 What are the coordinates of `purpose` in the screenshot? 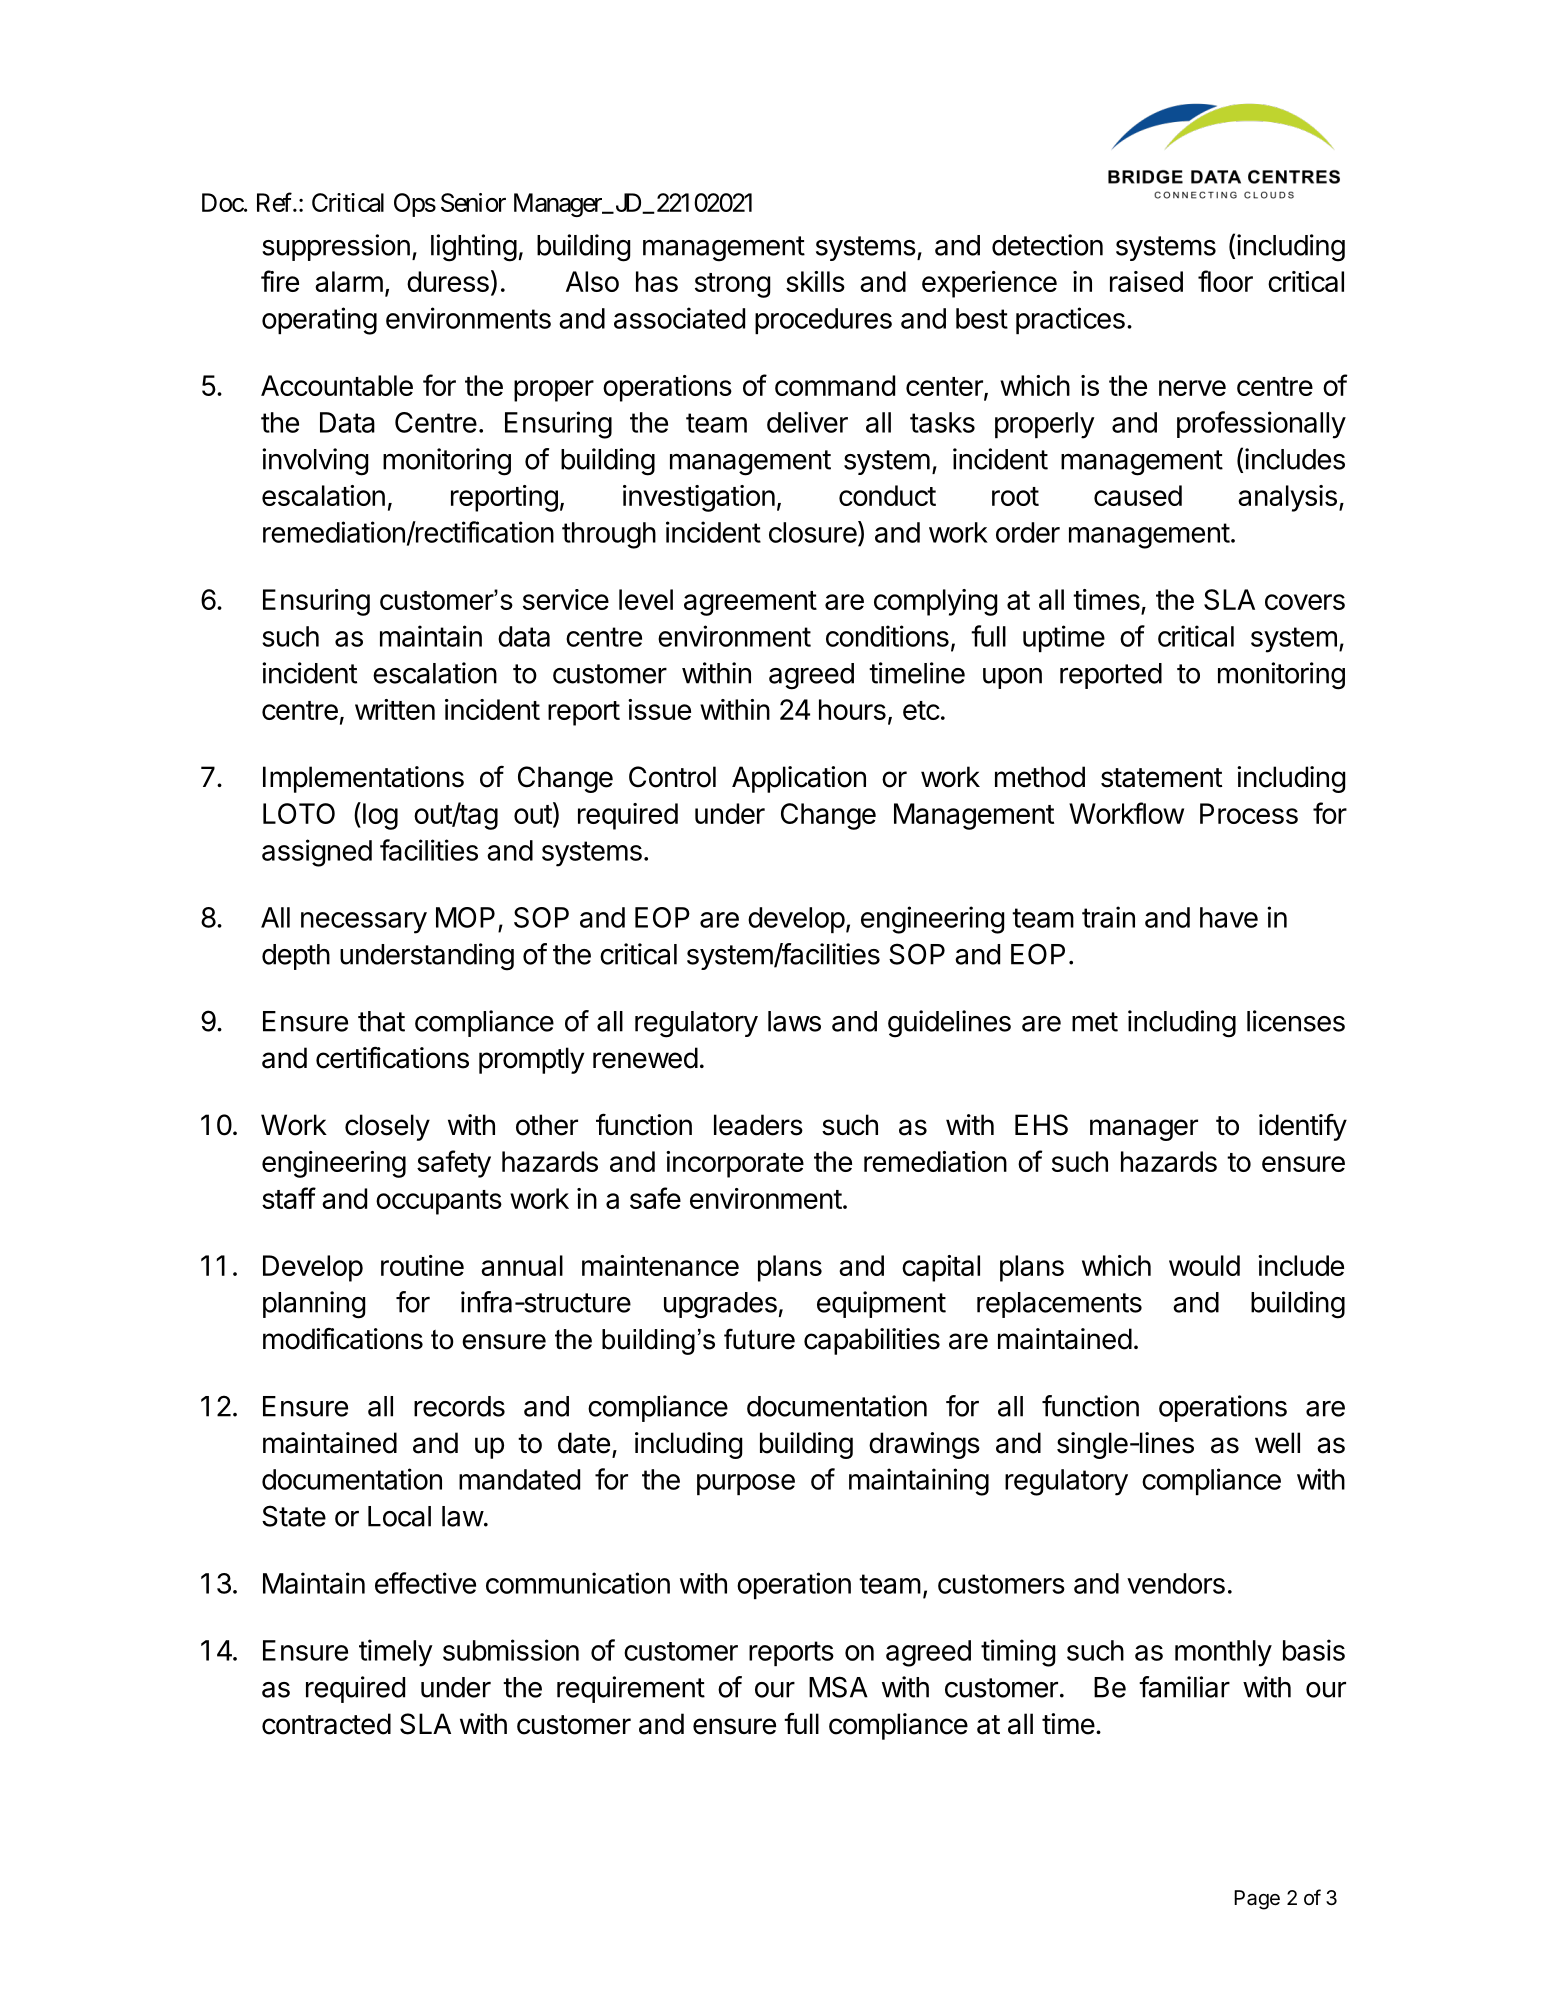 It's located at (746, 1484).
